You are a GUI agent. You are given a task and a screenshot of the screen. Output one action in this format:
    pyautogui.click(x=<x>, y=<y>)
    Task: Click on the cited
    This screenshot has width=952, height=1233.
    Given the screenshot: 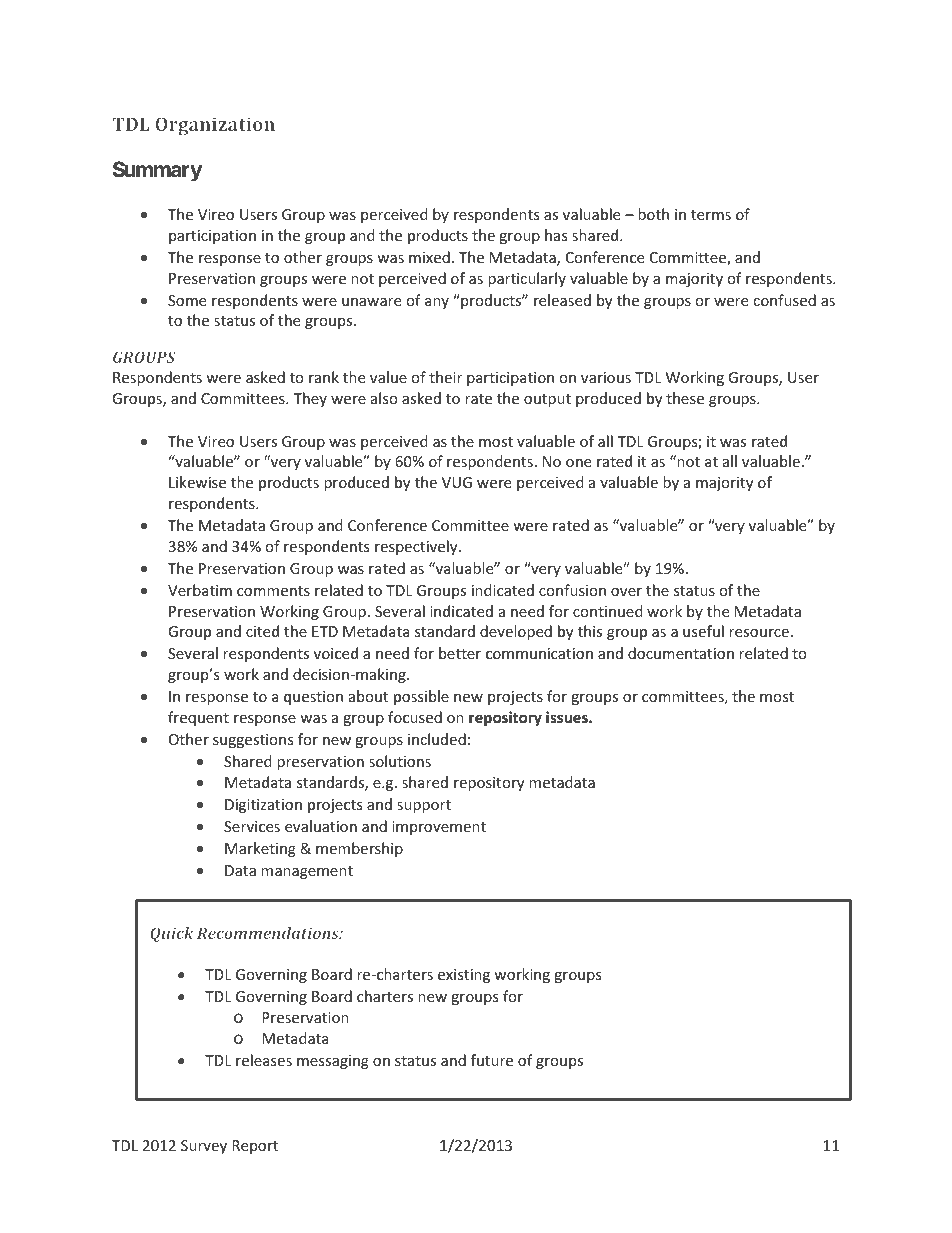 What is the action you would take?
    pyautogui.click(x=262, y=631)
